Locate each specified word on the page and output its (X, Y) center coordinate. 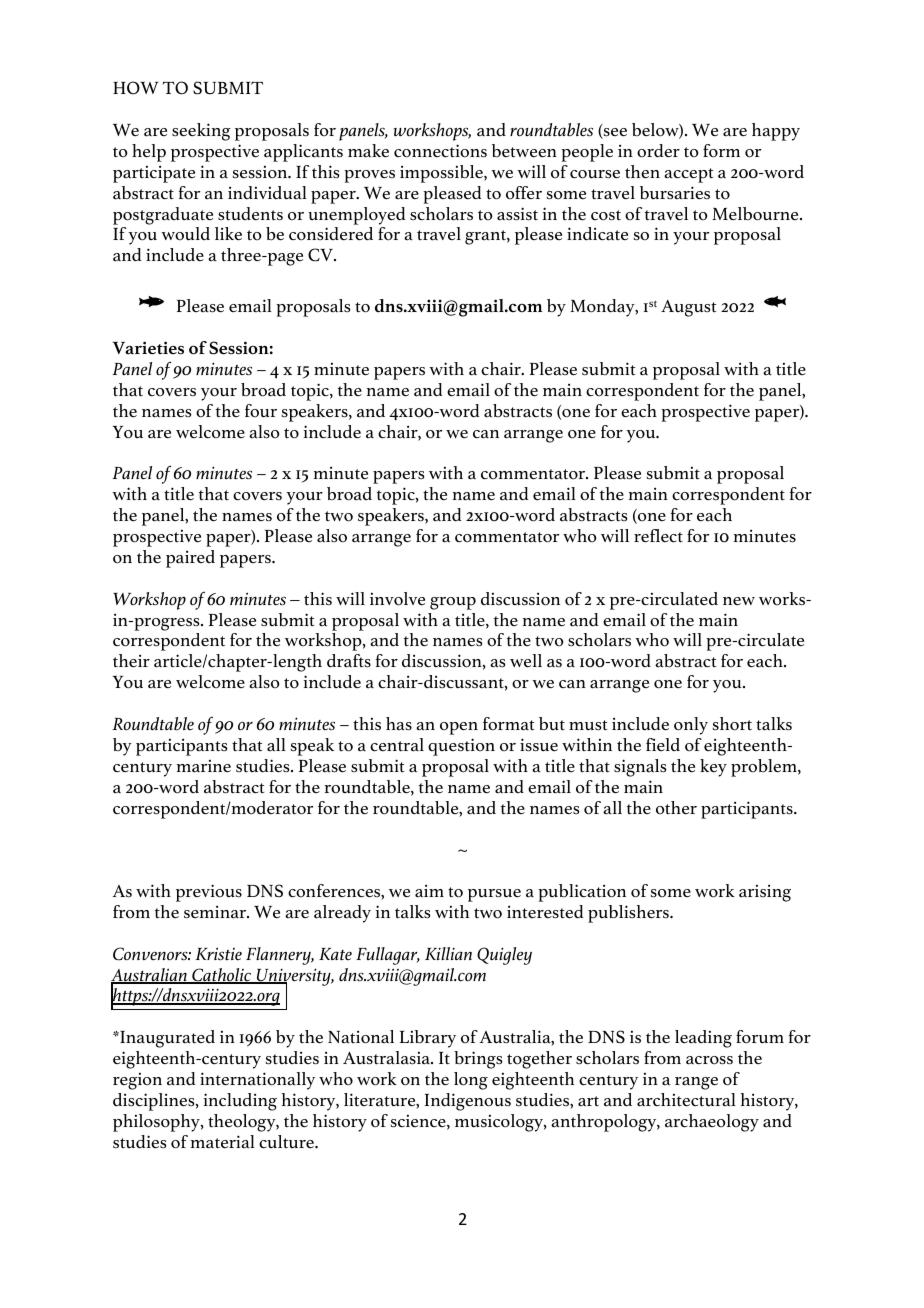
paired (190, 559)
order (658, 151)
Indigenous (468, 1102)
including (240, 1102)
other (676, 808)
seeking (201, 132)
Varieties (148, 348)
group (453, 603)
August (688, 308)
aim (429, 891)
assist (517, 214)
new (739, 601)
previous (209, 893)
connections (440, 151)
